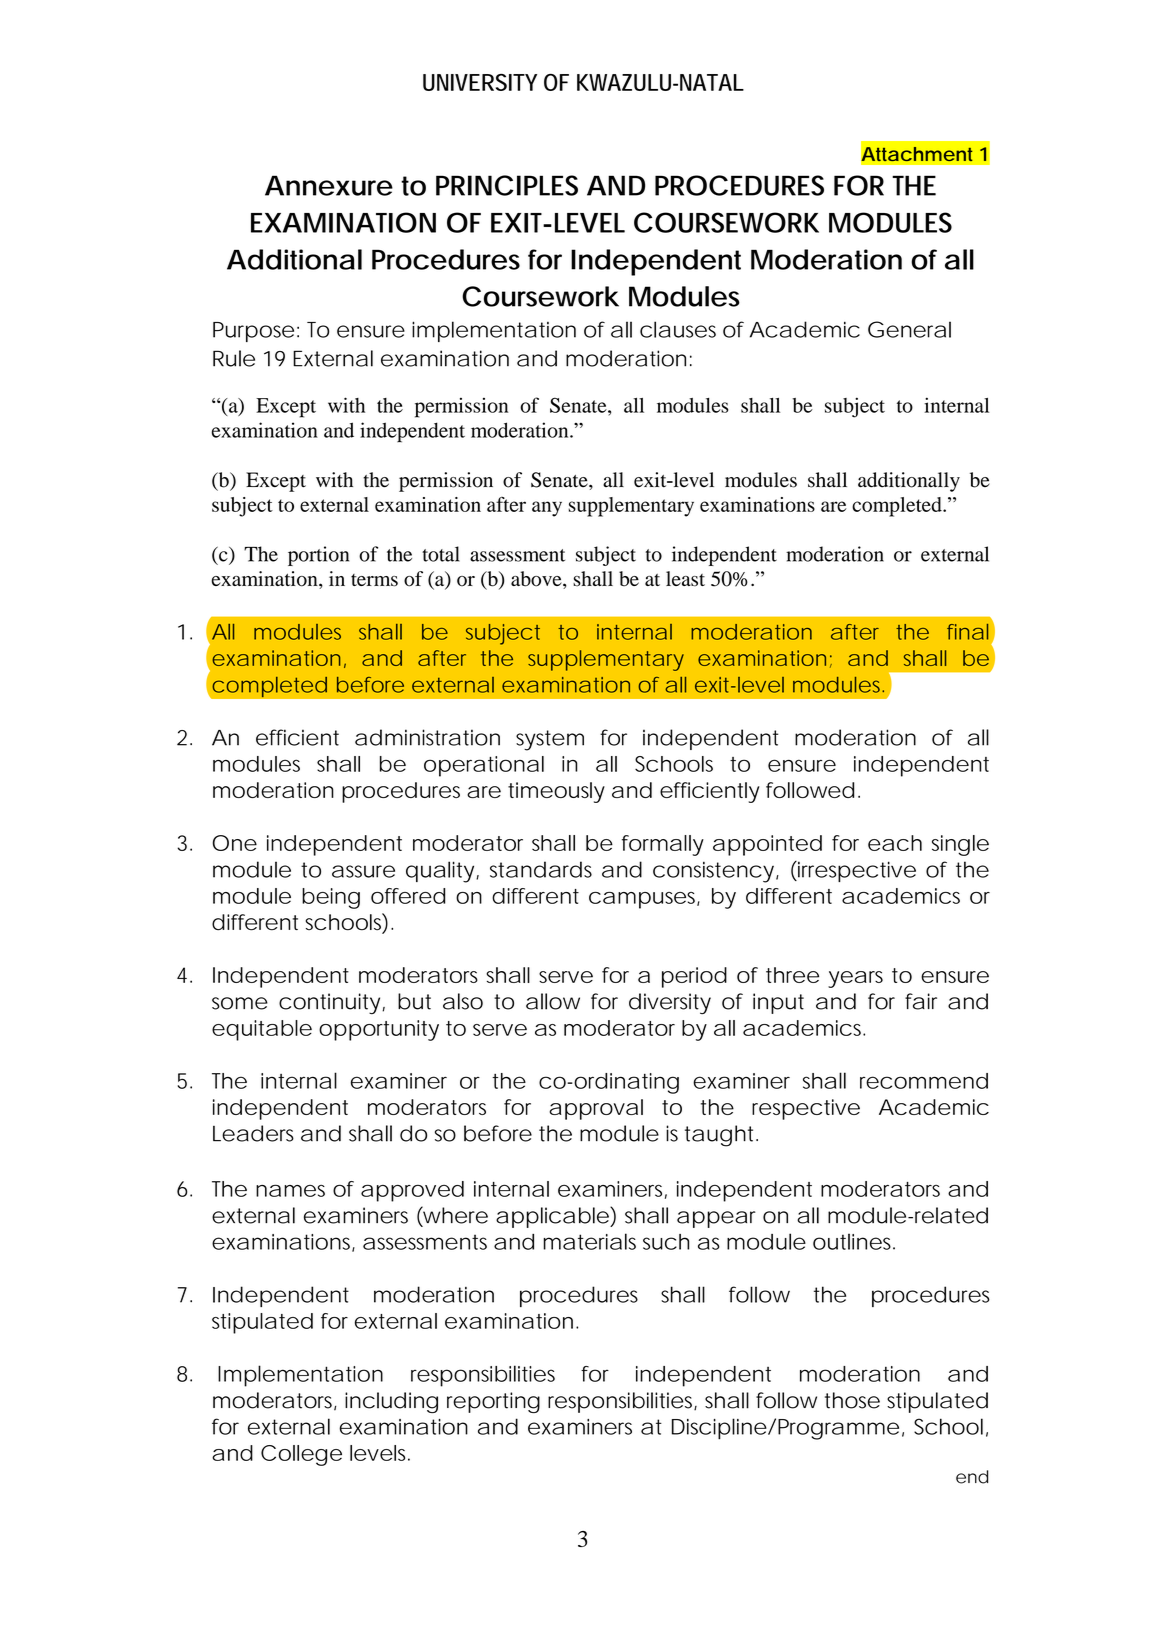 The height and width of the page is (1649, 1166). Describe the element at coordinates (331, 1003) in the page. I see `continuity` at that location.
